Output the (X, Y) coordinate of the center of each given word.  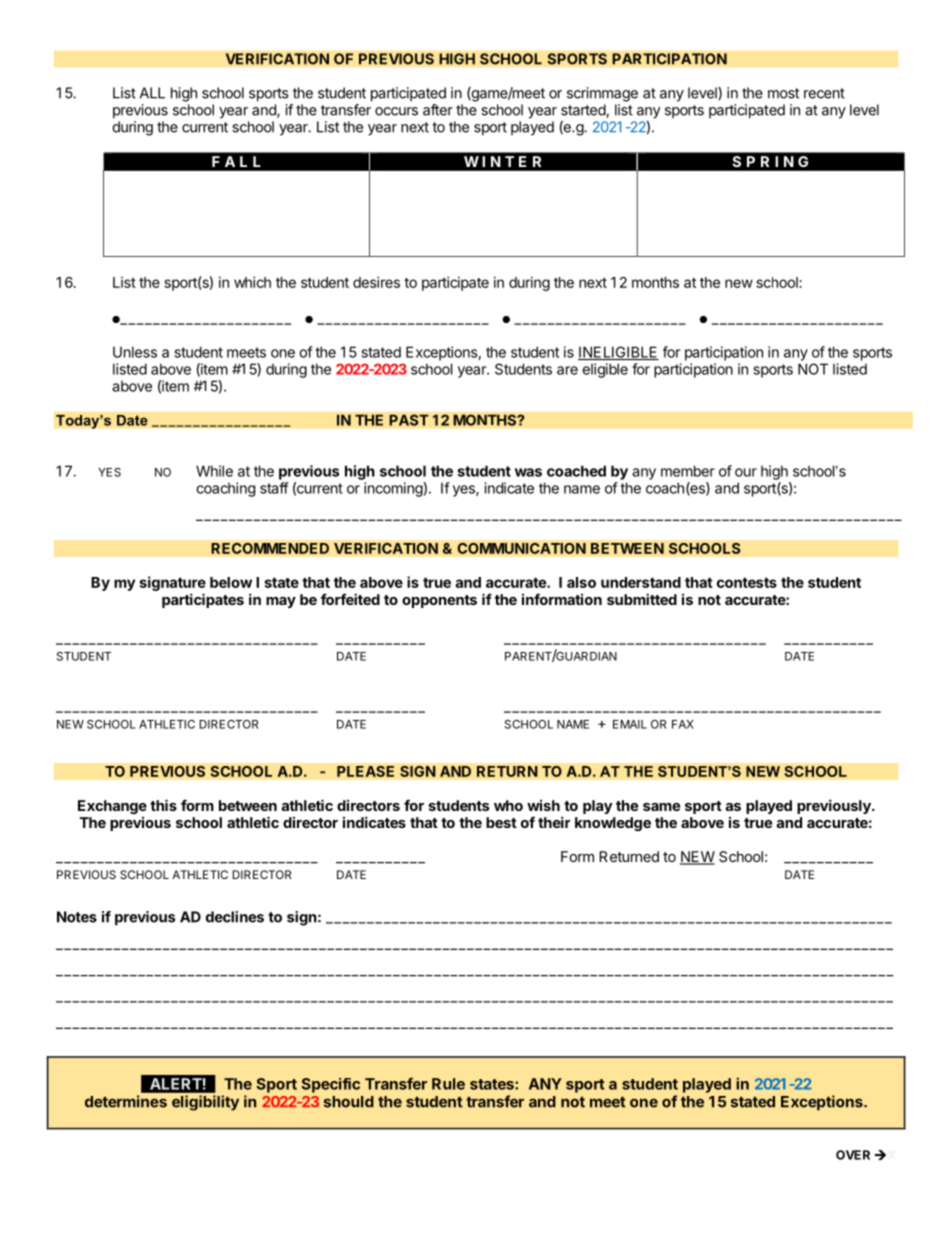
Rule (448, 1084)
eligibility (205, 1103)
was (528, 472)
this (163, 805)
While (214, 471)
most (783, 93)
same (661, 807)
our (746, 472)
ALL (152, 93)
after (438, 110)
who (508, 805)
